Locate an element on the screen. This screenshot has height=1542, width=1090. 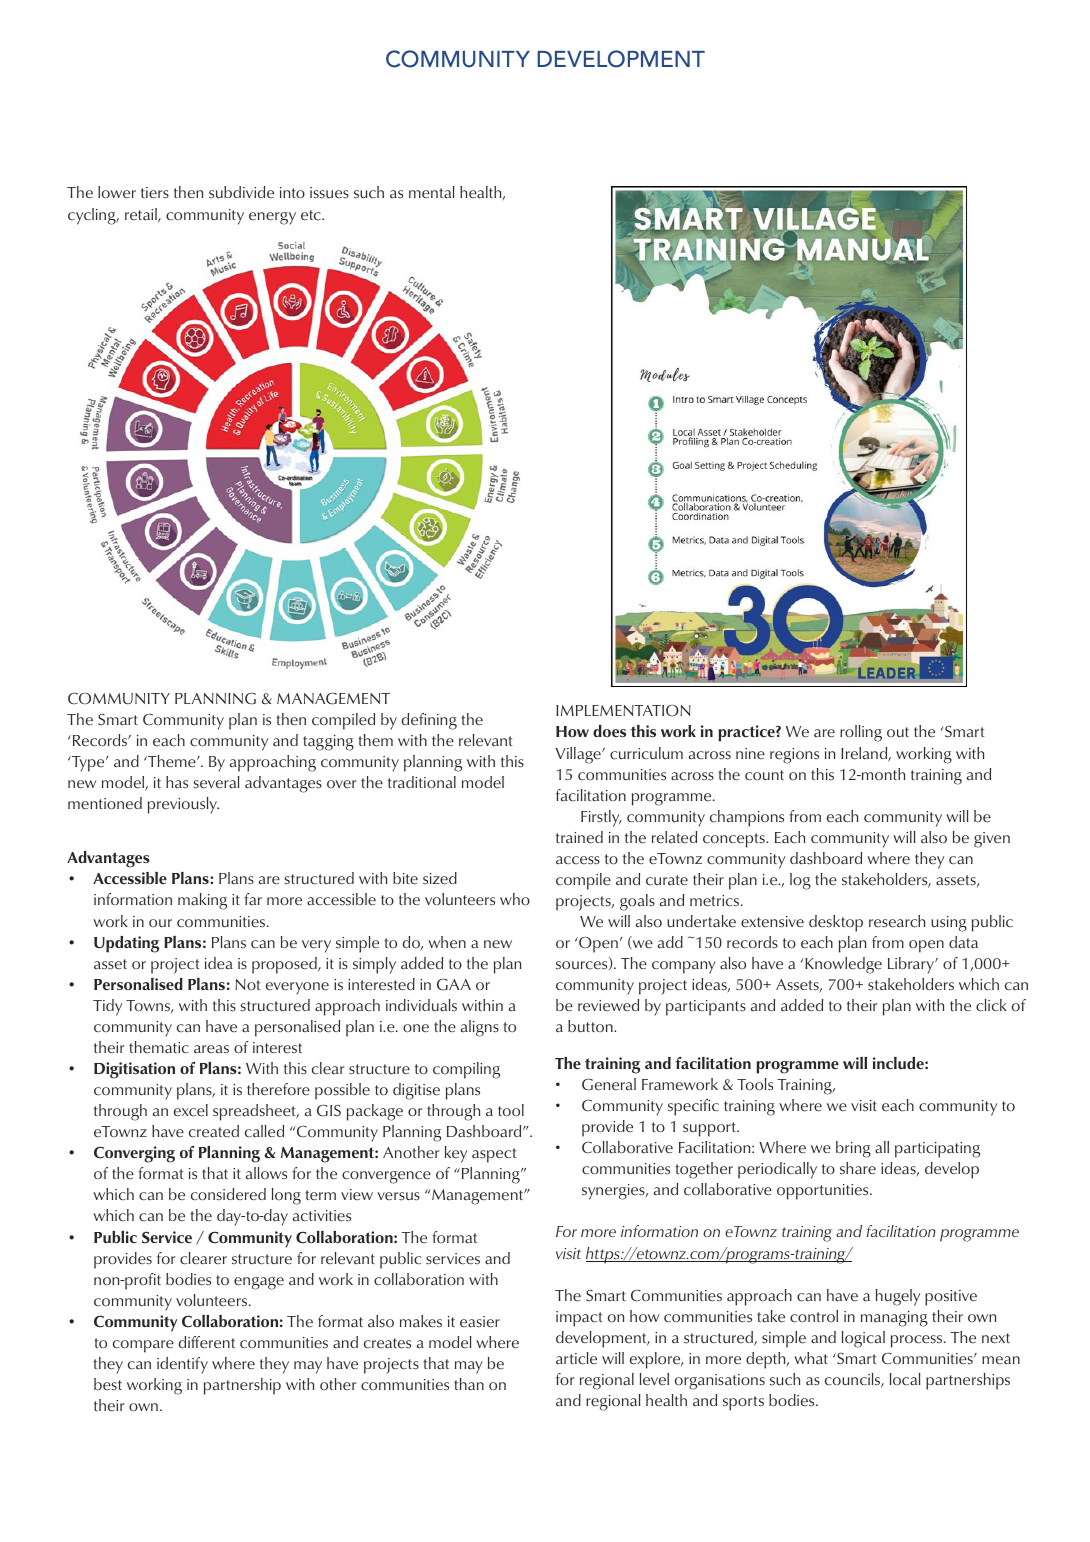
tiers is located at coordinates (155, 193).
